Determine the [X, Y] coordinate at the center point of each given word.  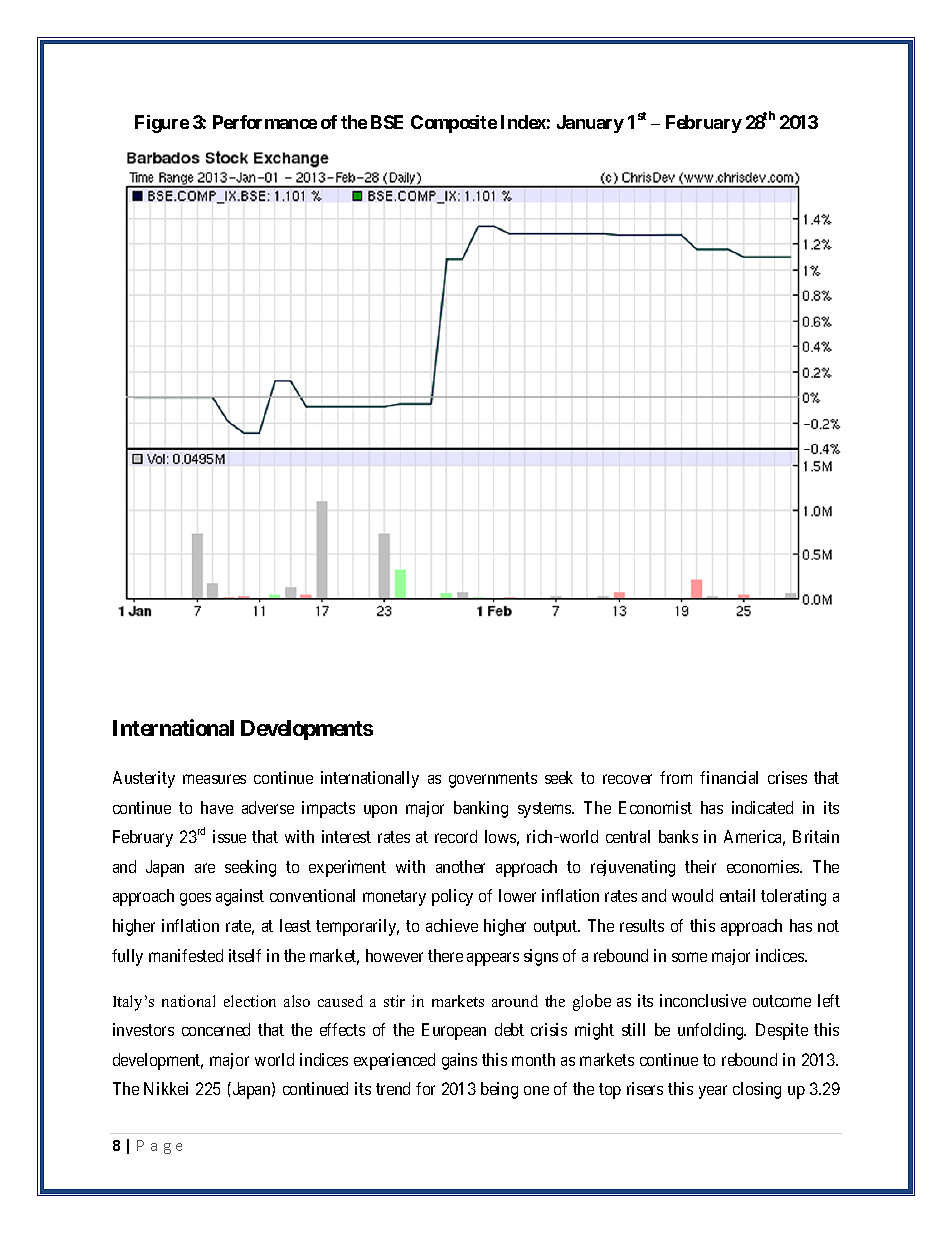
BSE [387, 122]
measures [214, 779]
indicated [762, 807]
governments [493, 780]
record [456, 836]
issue [229, 836]
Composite [454, 124]
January [590, 124]
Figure [162, 124]
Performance [265, 122]
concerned [216, 1029]
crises [787, 777]
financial [729, 777]
